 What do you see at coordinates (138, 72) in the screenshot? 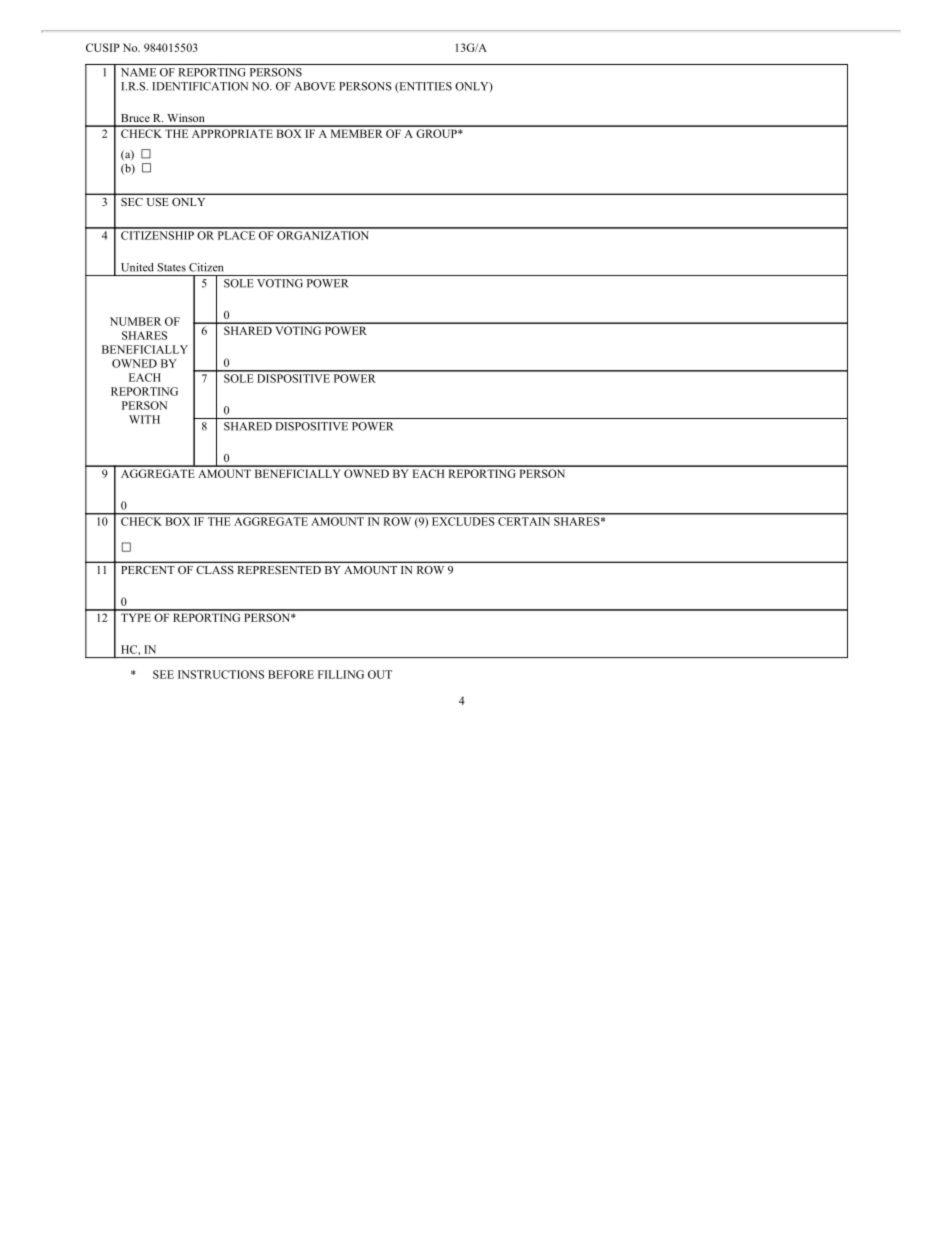
I see `NAME` at bounding box center [138, 72].
